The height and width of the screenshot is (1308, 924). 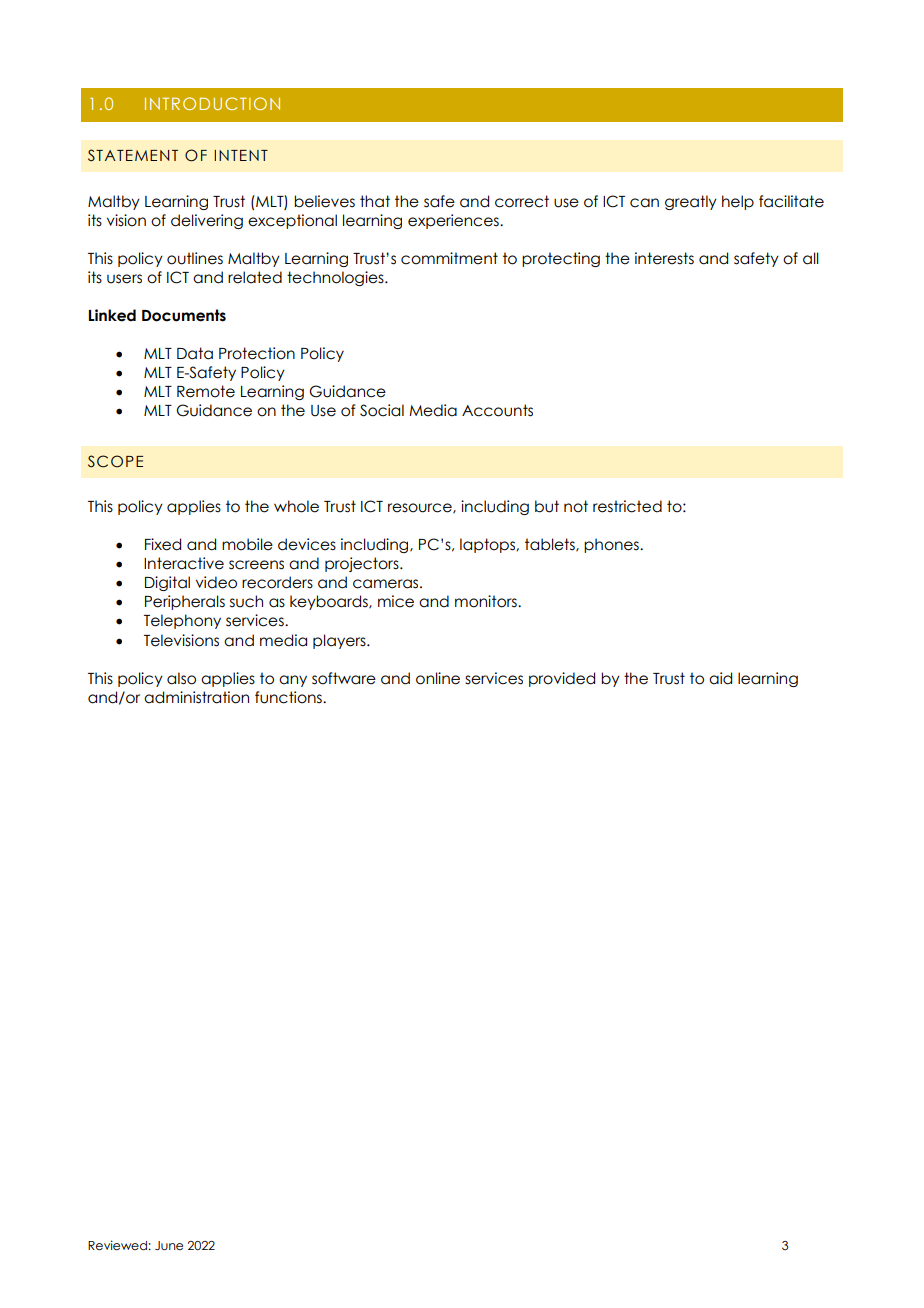 What do you see at coordinates (562, 679) in the screenshot?
I see `provided` at bounding box center [562, 679].
